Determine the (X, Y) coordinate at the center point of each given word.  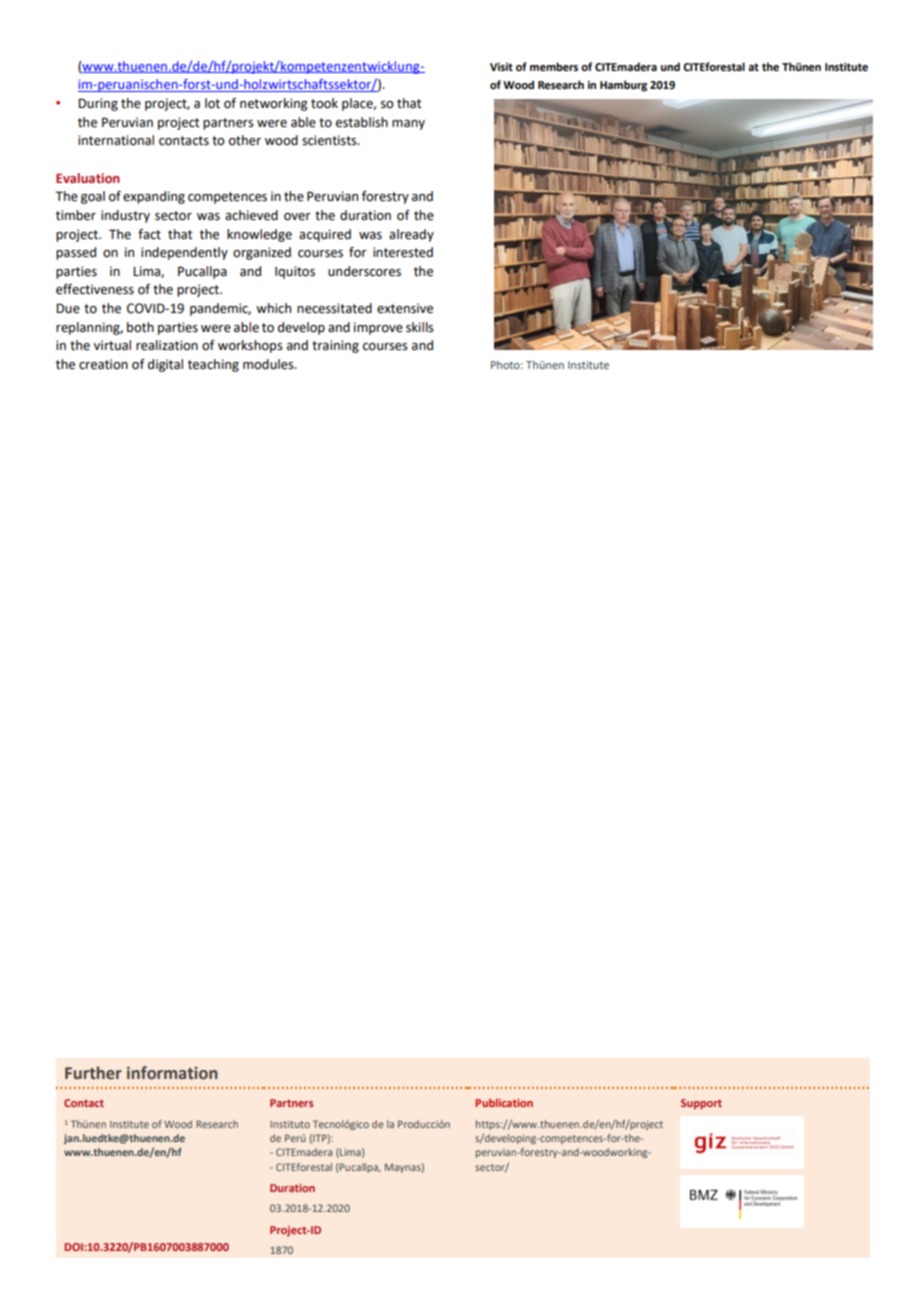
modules (269, 364)
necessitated (334, 308)
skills (420, 327)
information (172, 1073)
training (335, 346)
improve (378, 328)
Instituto (290, 1124)
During (98, 104)
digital (165, 365)
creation (103, 364)
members (554, 66)
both (140, 327)
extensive (405, 308)
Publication (504, 1102)
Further (93, 1073)
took (324, 103)
